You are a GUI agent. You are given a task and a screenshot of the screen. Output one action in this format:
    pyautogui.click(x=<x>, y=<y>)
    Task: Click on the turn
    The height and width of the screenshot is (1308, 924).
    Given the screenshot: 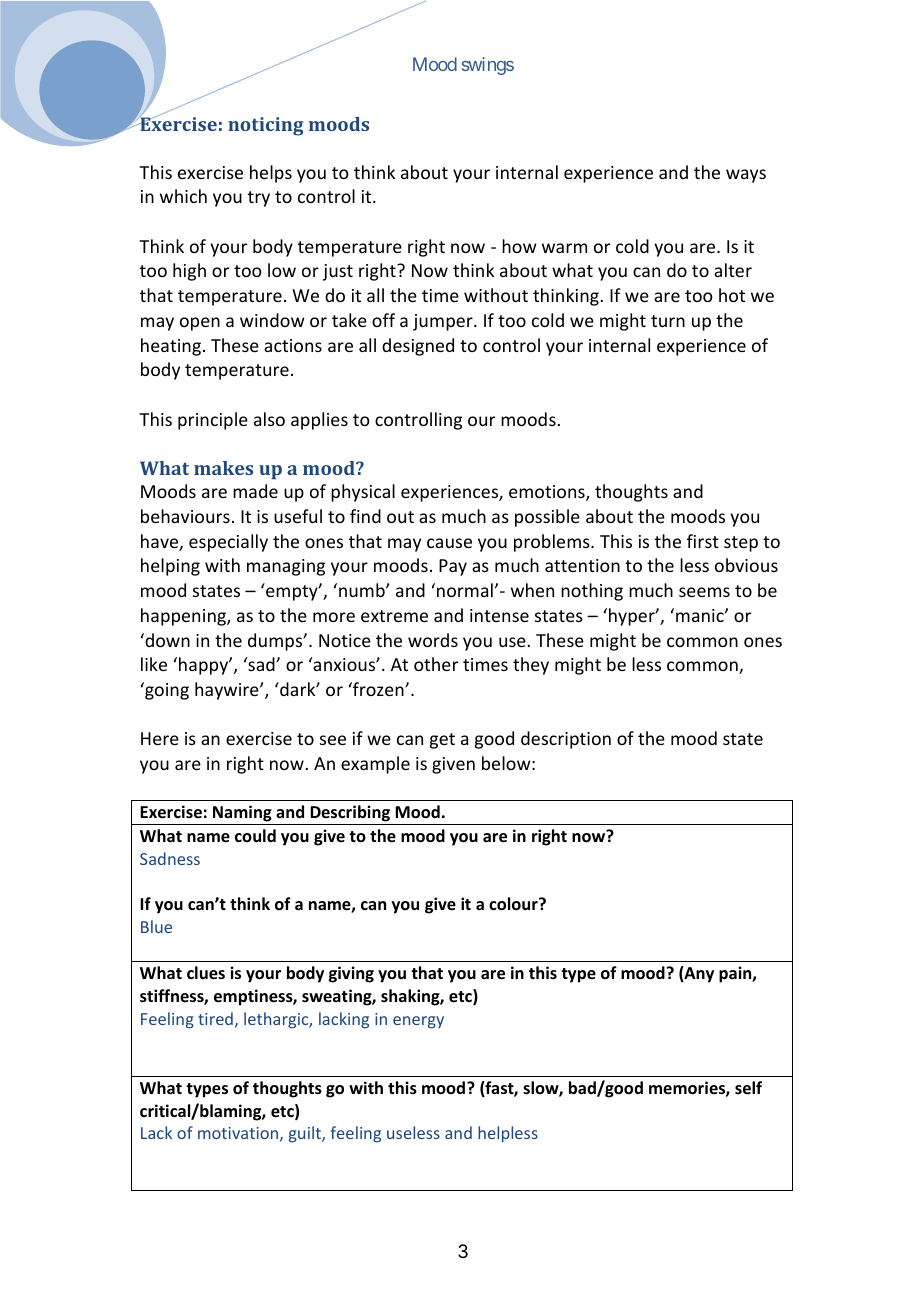 What is the action you would take?
    pyautogui.click(x=668, y=321)
